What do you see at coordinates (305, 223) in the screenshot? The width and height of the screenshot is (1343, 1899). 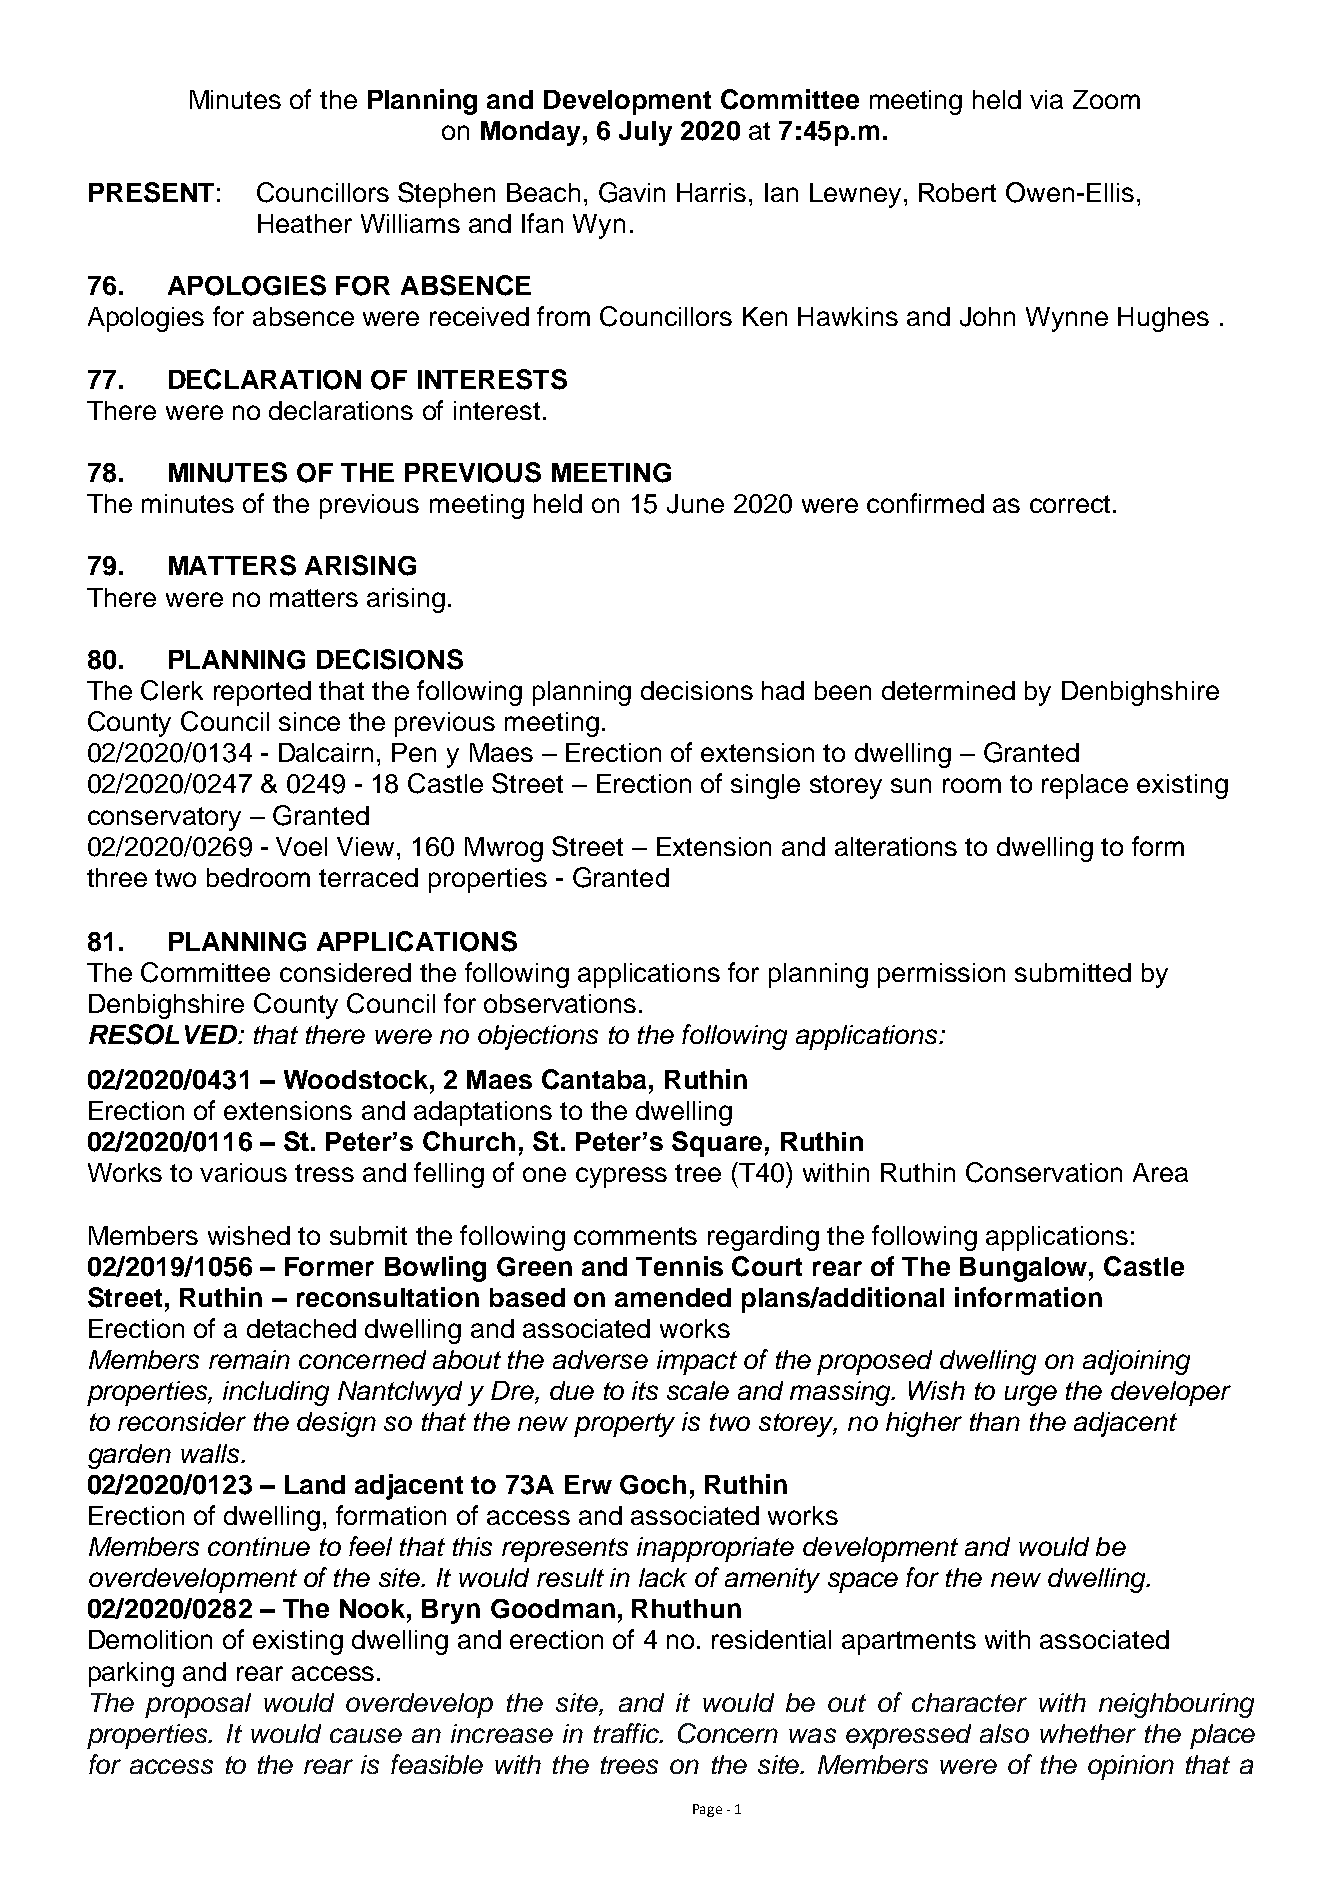 I see `Heather` at bounding box center [305, 223].
